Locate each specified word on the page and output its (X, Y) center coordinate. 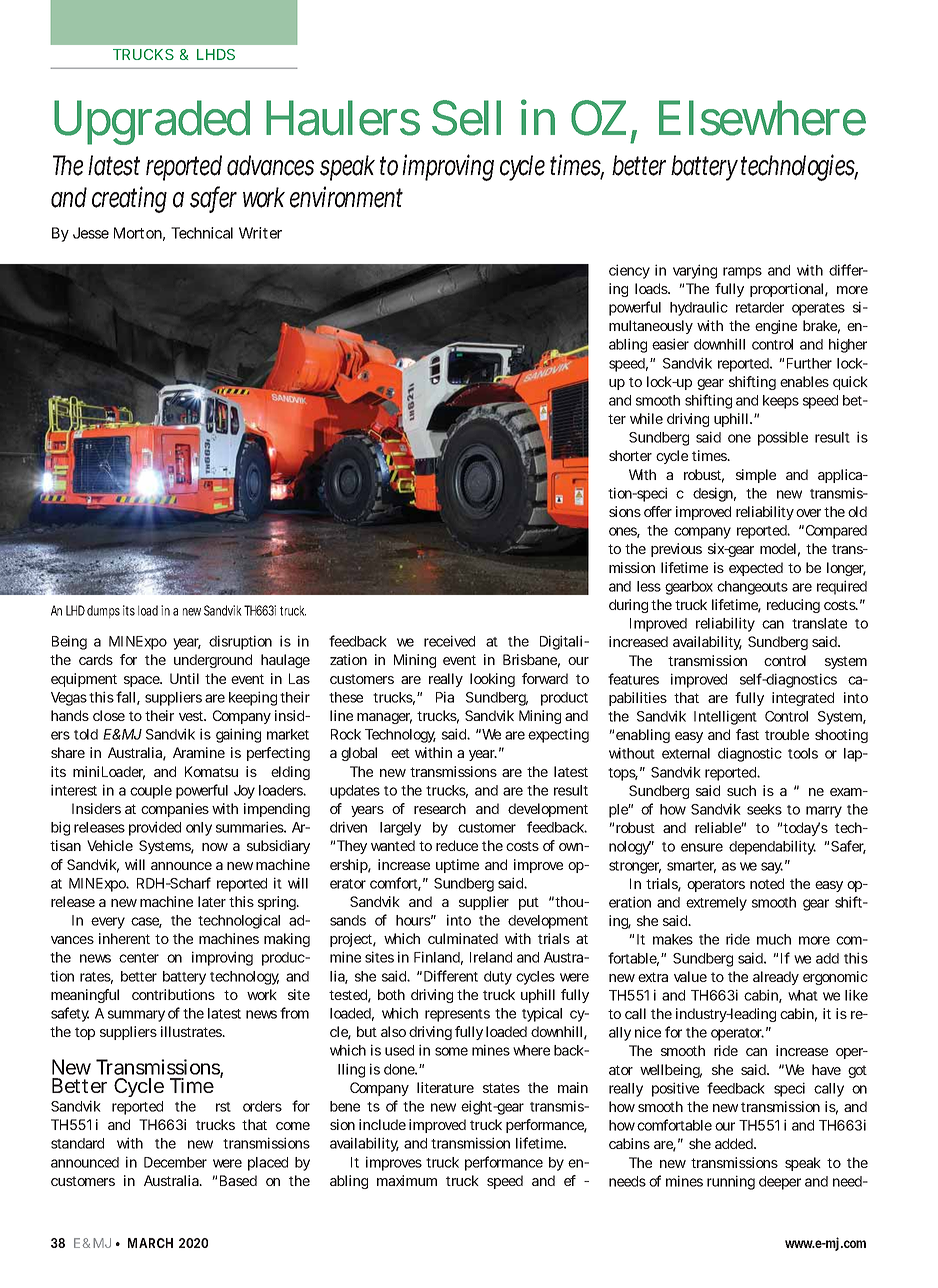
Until (184, 678)
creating (129, 199)
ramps (742, 273)
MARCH (150, 1243)
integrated (803, 699)
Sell (466, 118)
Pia (445, 697)
